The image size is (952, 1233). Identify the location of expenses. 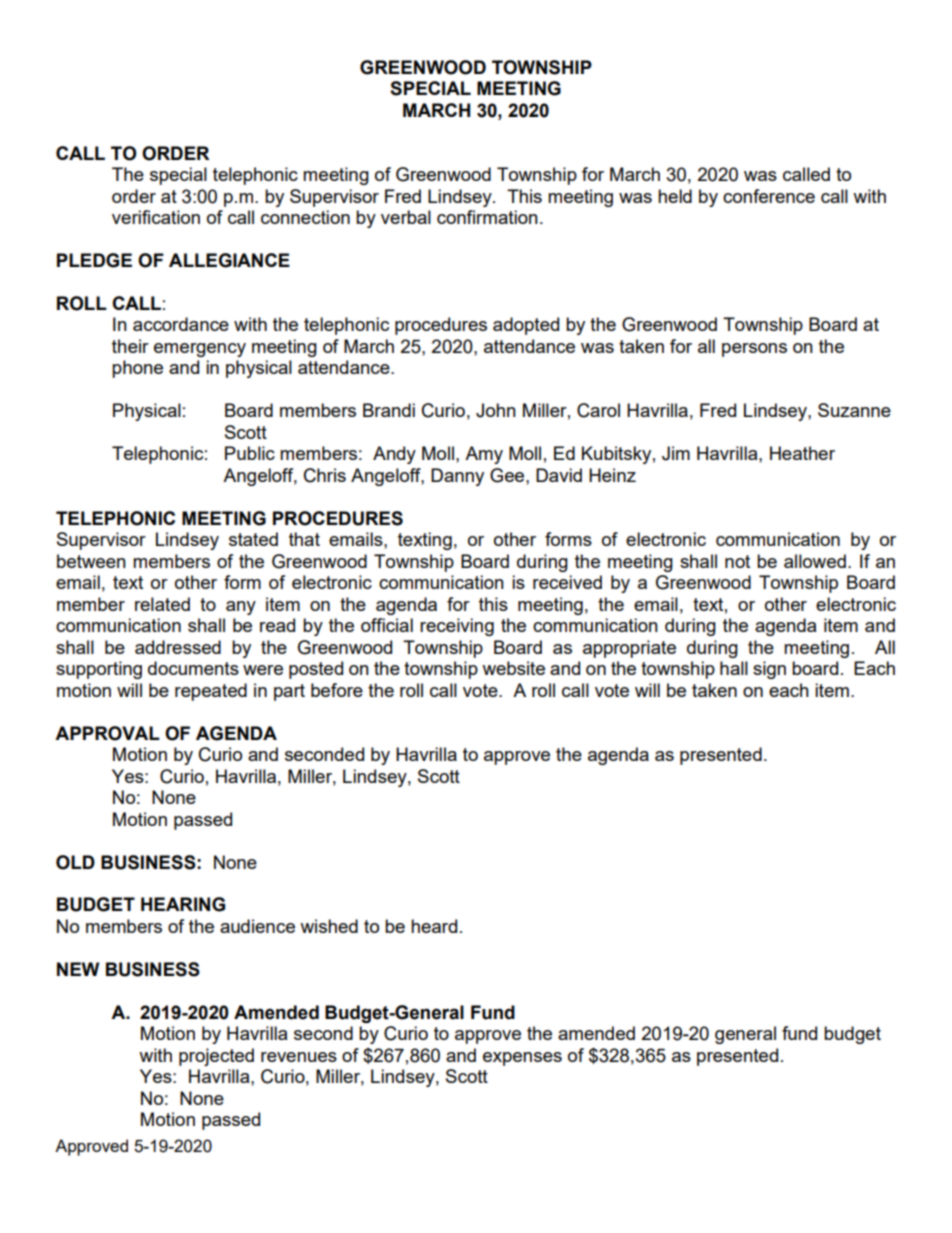
(522, 1059).
